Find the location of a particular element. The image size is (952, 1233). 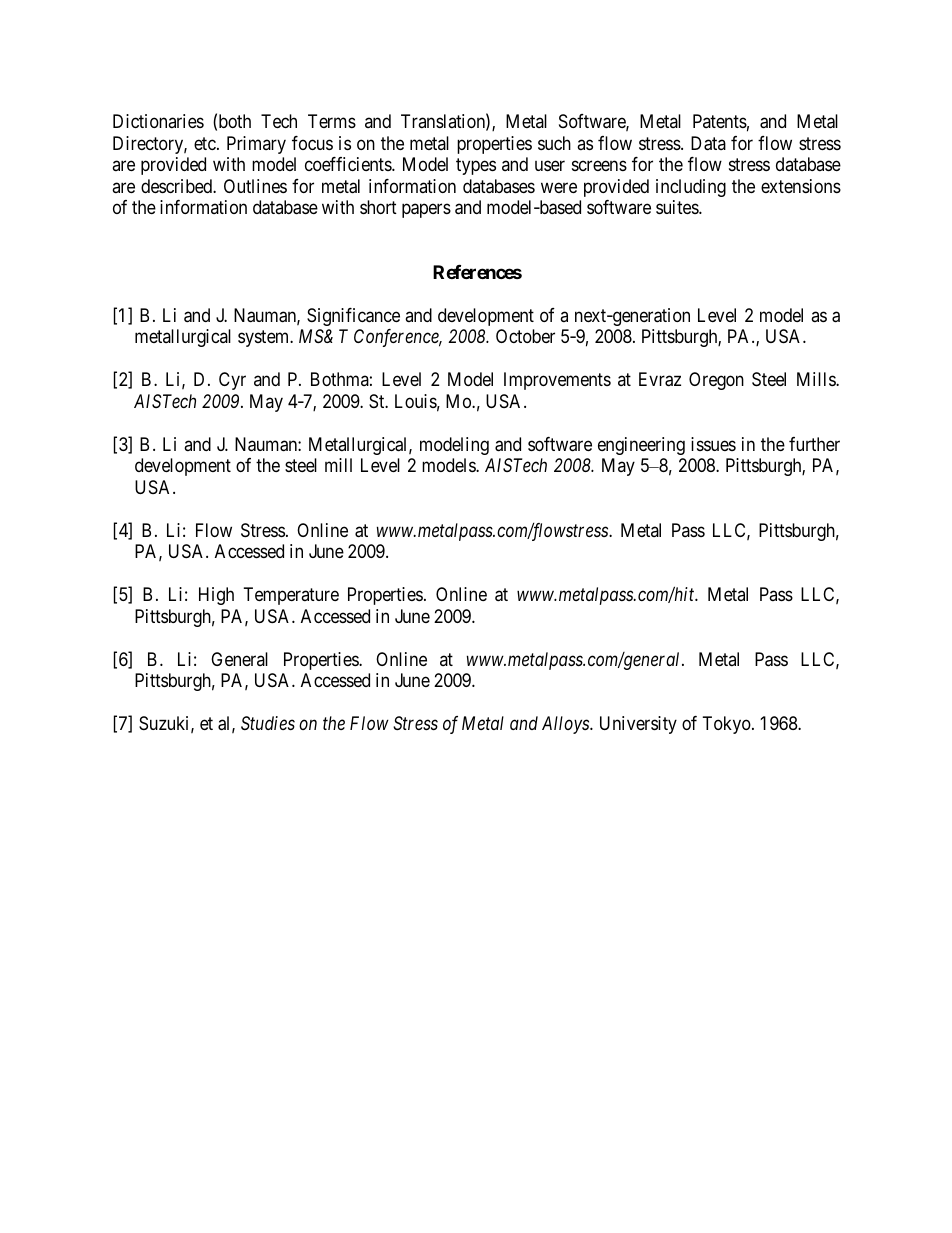

Alloys is located at coordinates (566, 725).
